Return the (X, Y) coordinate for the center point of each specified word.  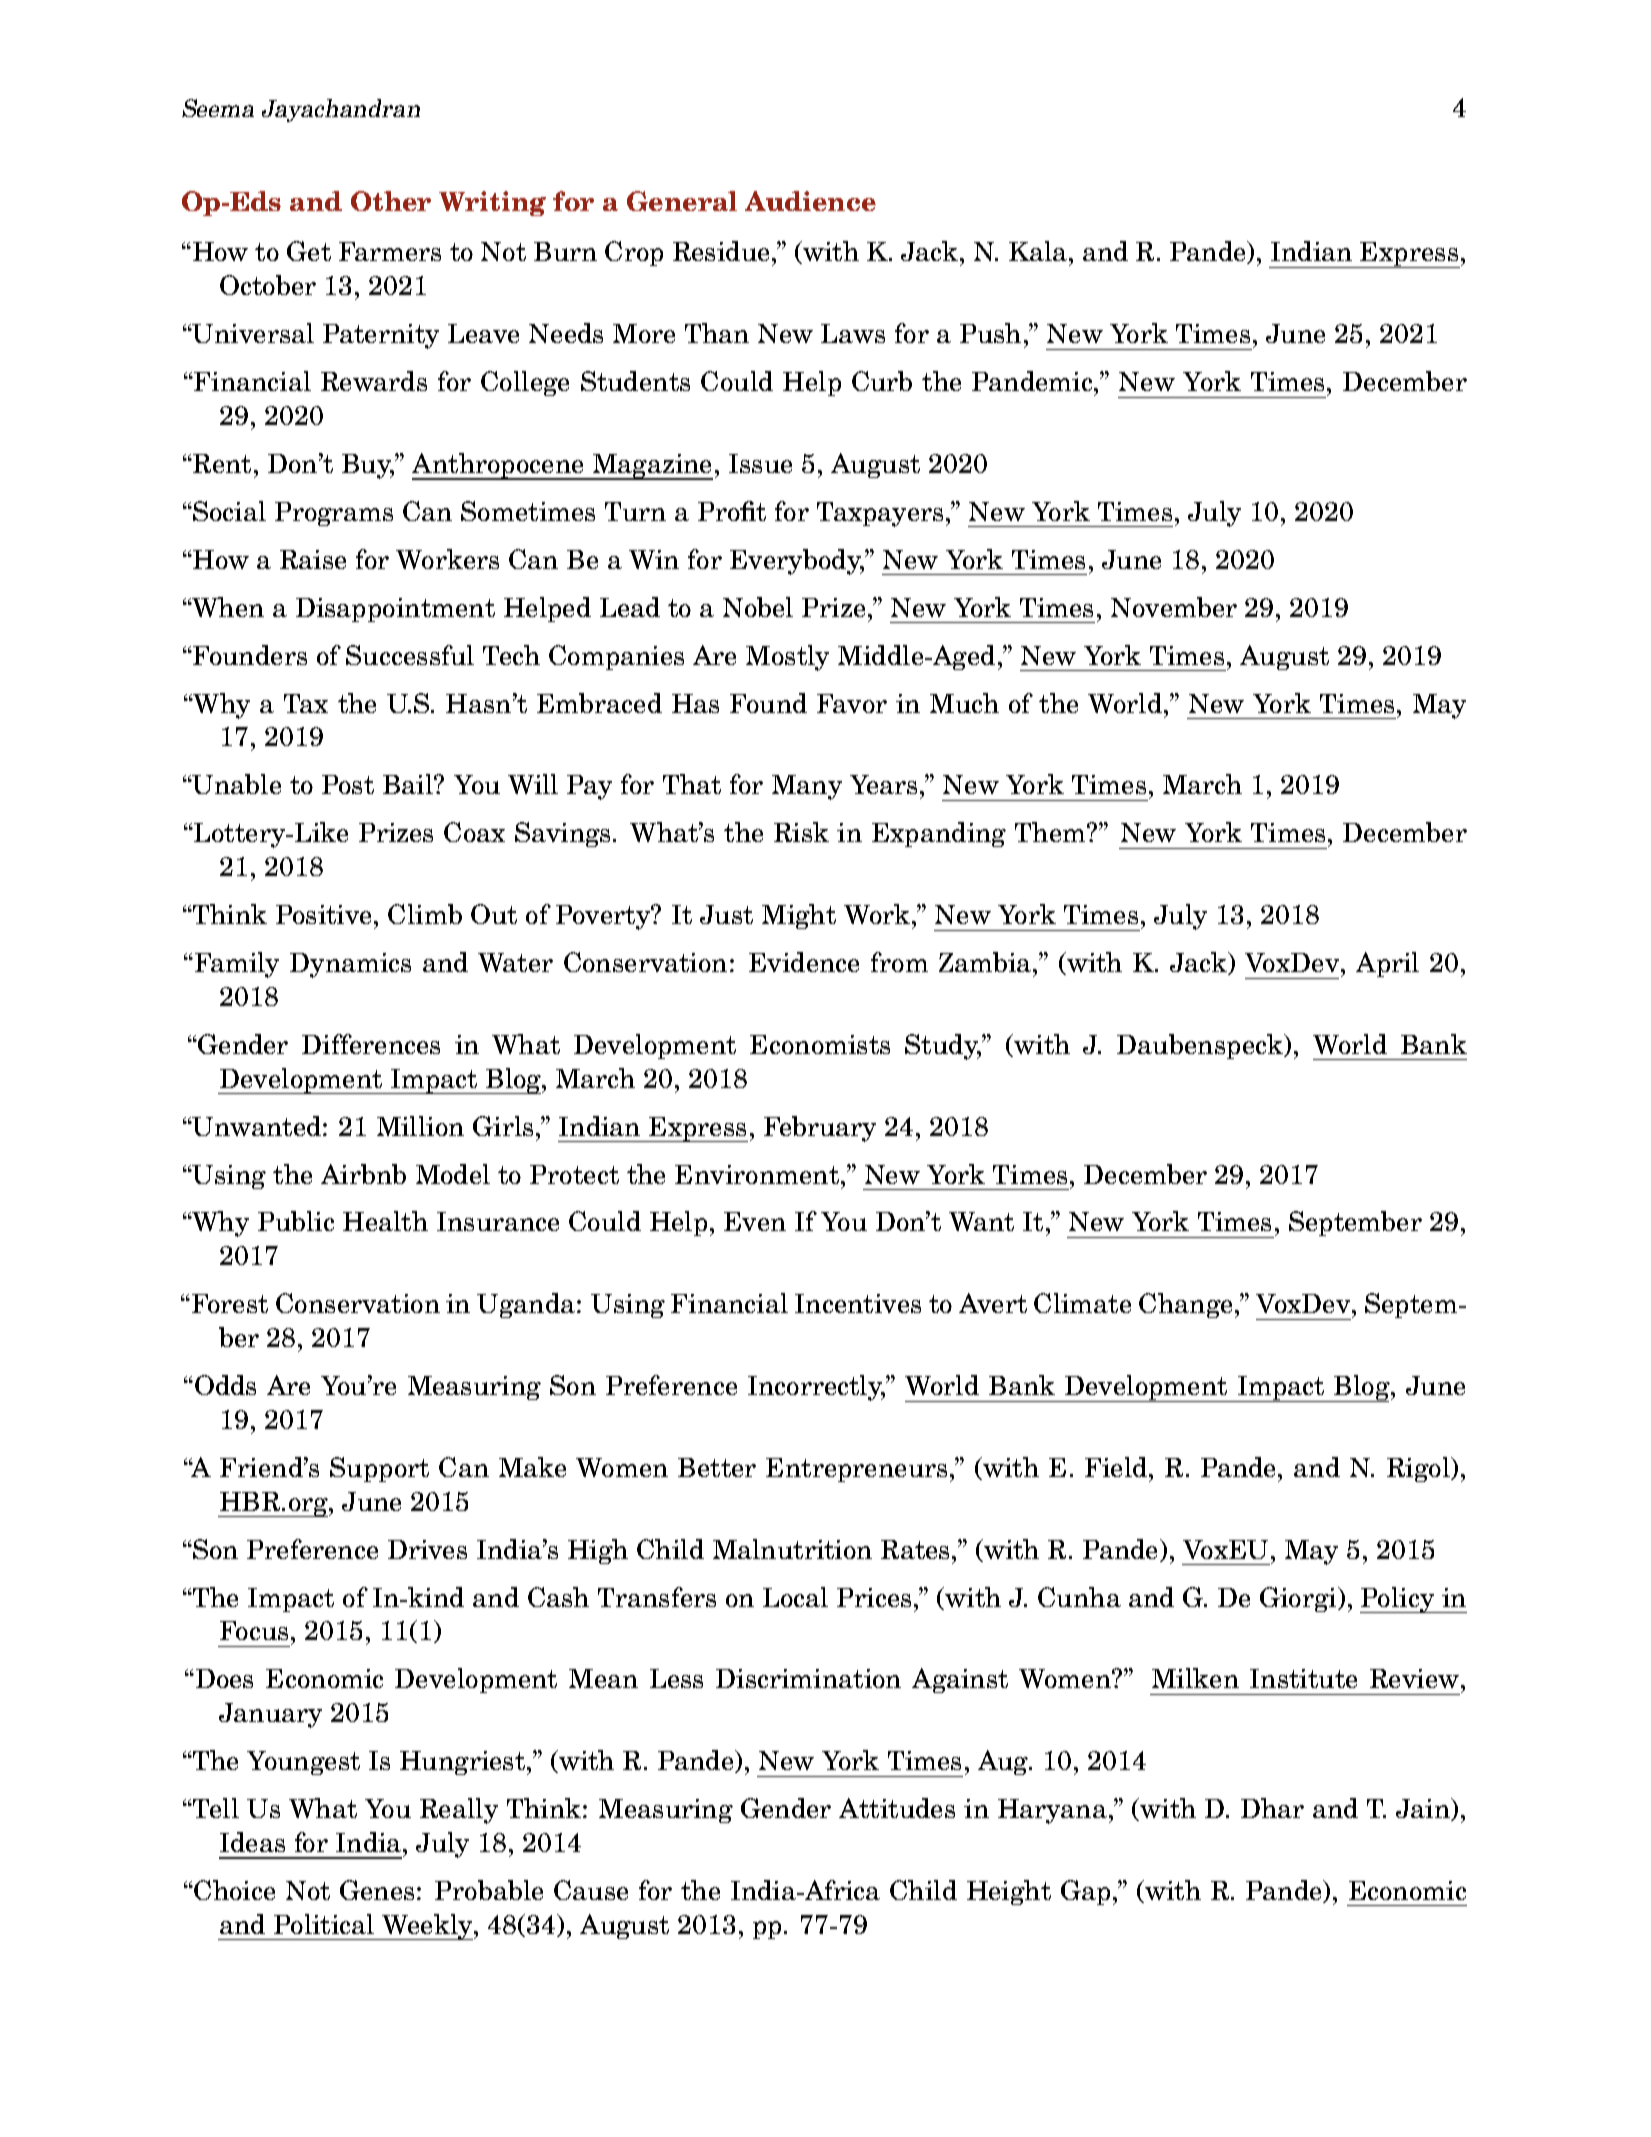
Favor (852, 703)
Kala (1038, 251)
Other (391, 201)
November (1174, 607)
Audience (810, 201)
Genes (377, 1890)
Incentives (858, 1303)
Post (348, 784)
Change (1185, 1305)
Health (385, 1221)
